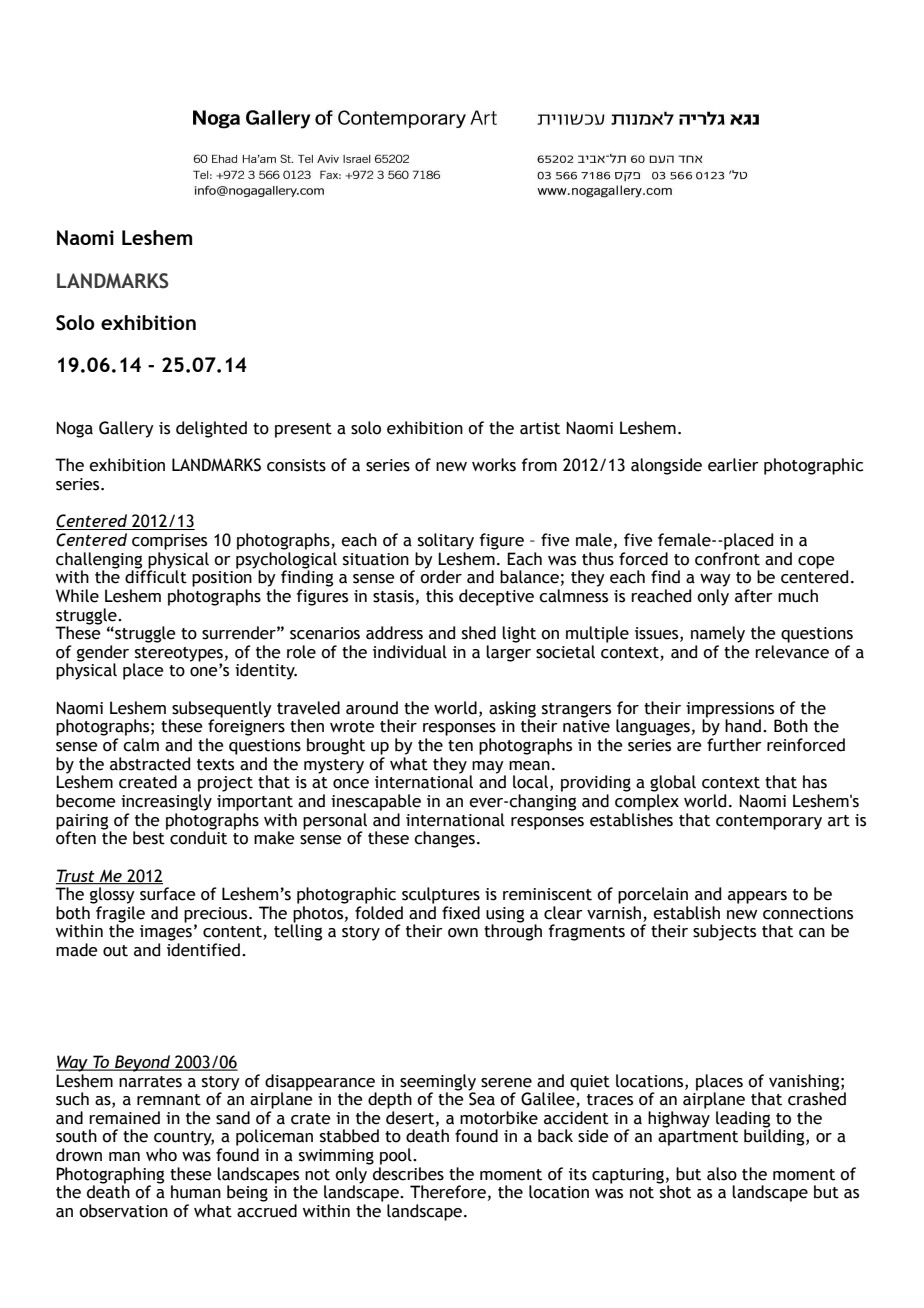 The width and height of the document is (924, 1308). Describe the element at coordinates (448, 1192) in the document. I see `Therefore` at that location.
